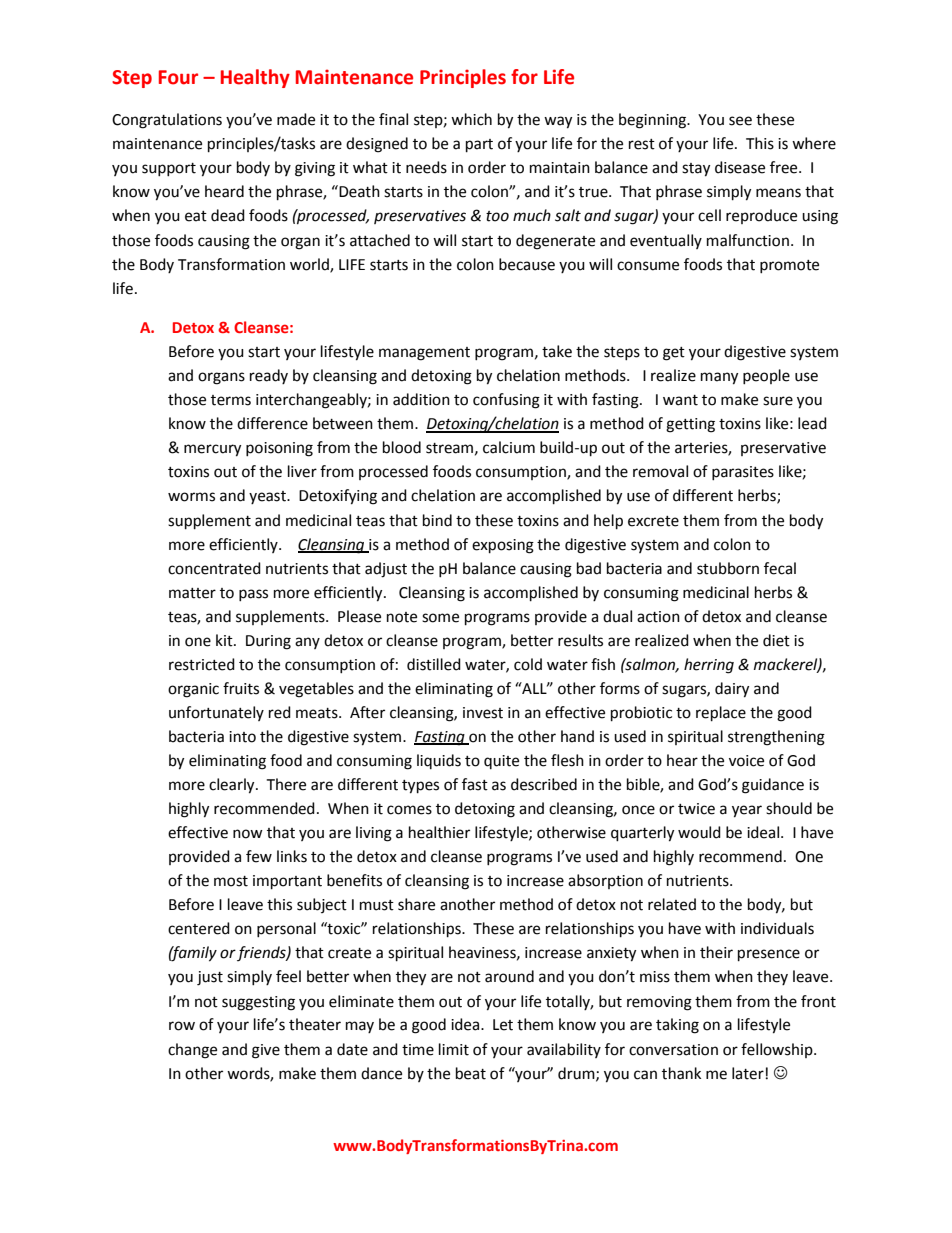 Image resolution: width=952 pixels, height=1233 pixels. Describe the element at coordinates (721, 714) in the page. I see `replace` at that location.
